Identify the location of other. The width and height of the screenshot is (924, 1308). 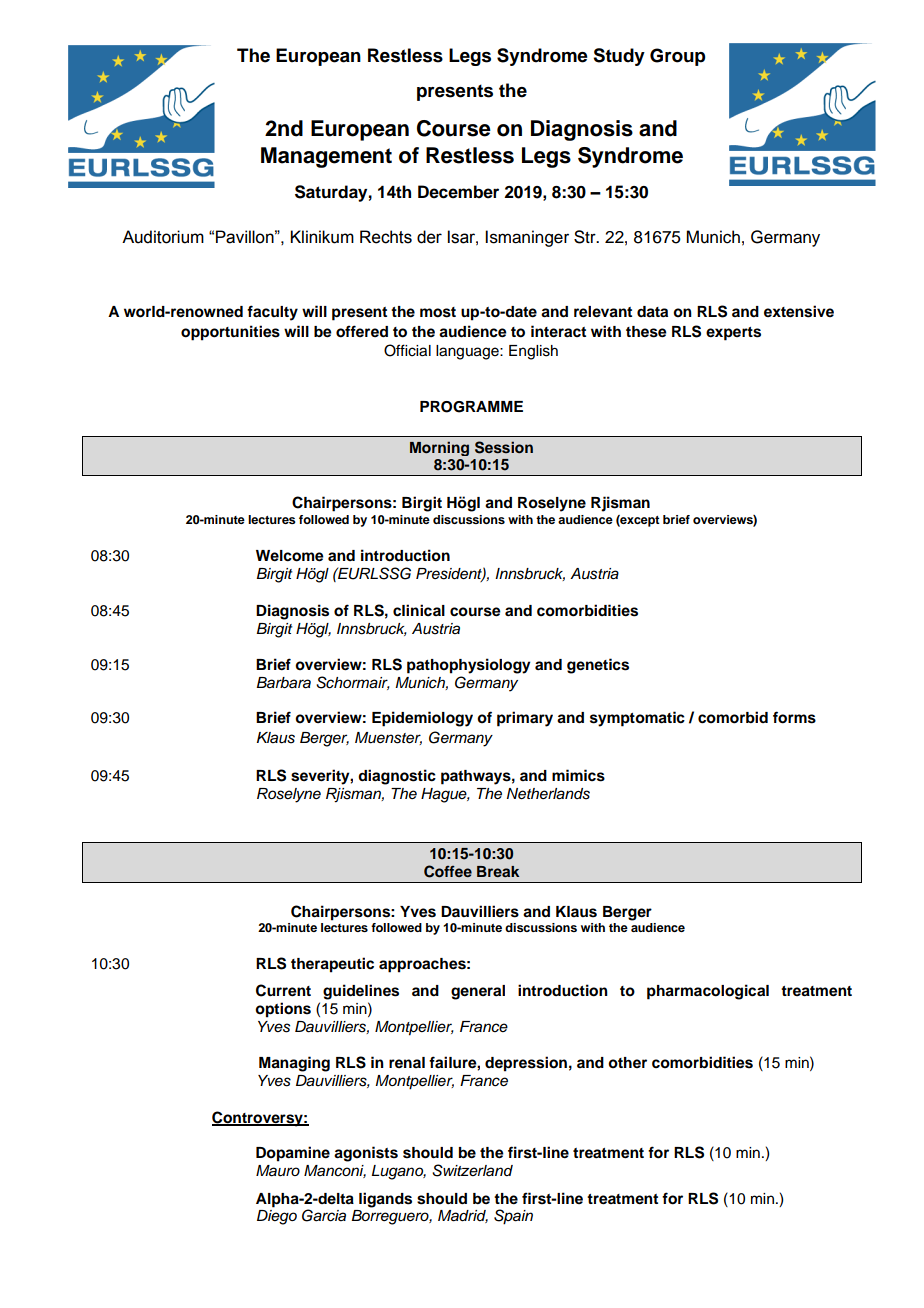
(627, 1063).
